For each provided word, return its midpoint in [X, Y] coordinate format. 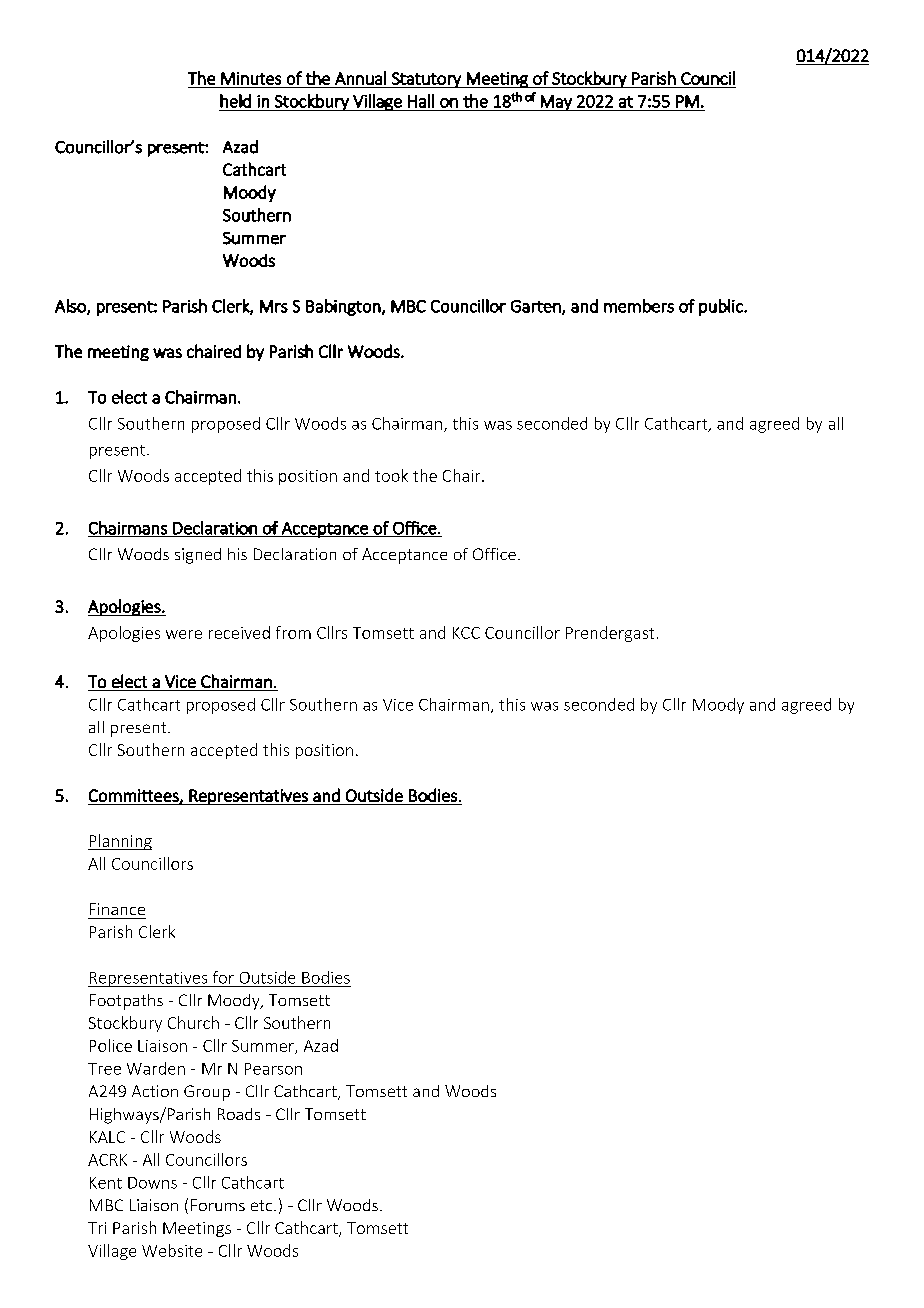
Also [71, 307]
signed [198, 556]
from [293, 632]
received [239, 632]
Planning [120, 842]
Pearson [273, 1069]
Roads [239, 1114]
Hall [421, 101]
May [556, 103]
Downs [152, 1183]
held [235, 101]
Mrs [274, 306]
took [391, 475]
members [639, 306]
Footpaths [126, 1002]
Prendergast [610, 634]
